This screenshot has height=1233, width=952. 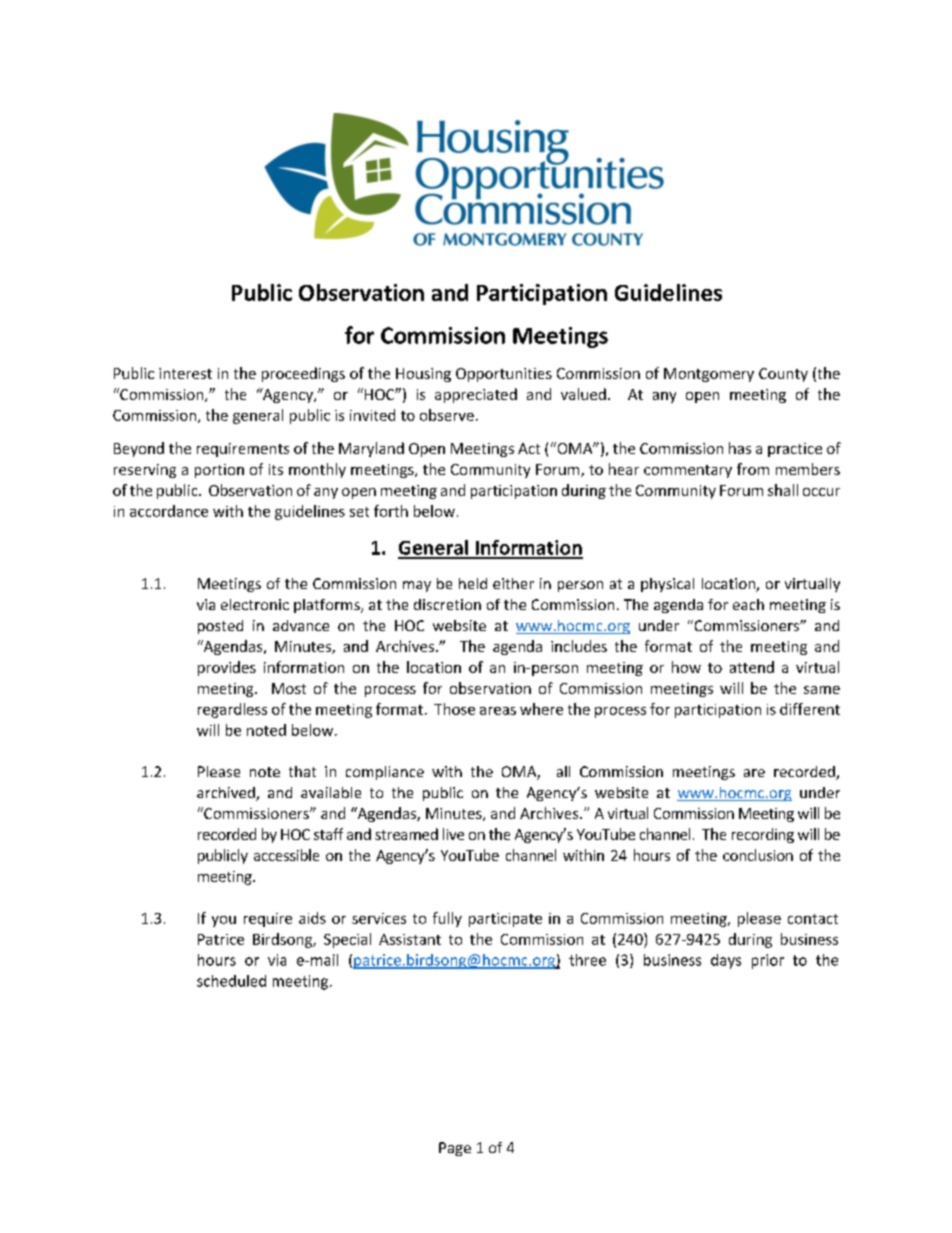 What do you see at coordinates (455, 1149) in the screenshot?
I see `Page` at bounding box center [455, 1149].
